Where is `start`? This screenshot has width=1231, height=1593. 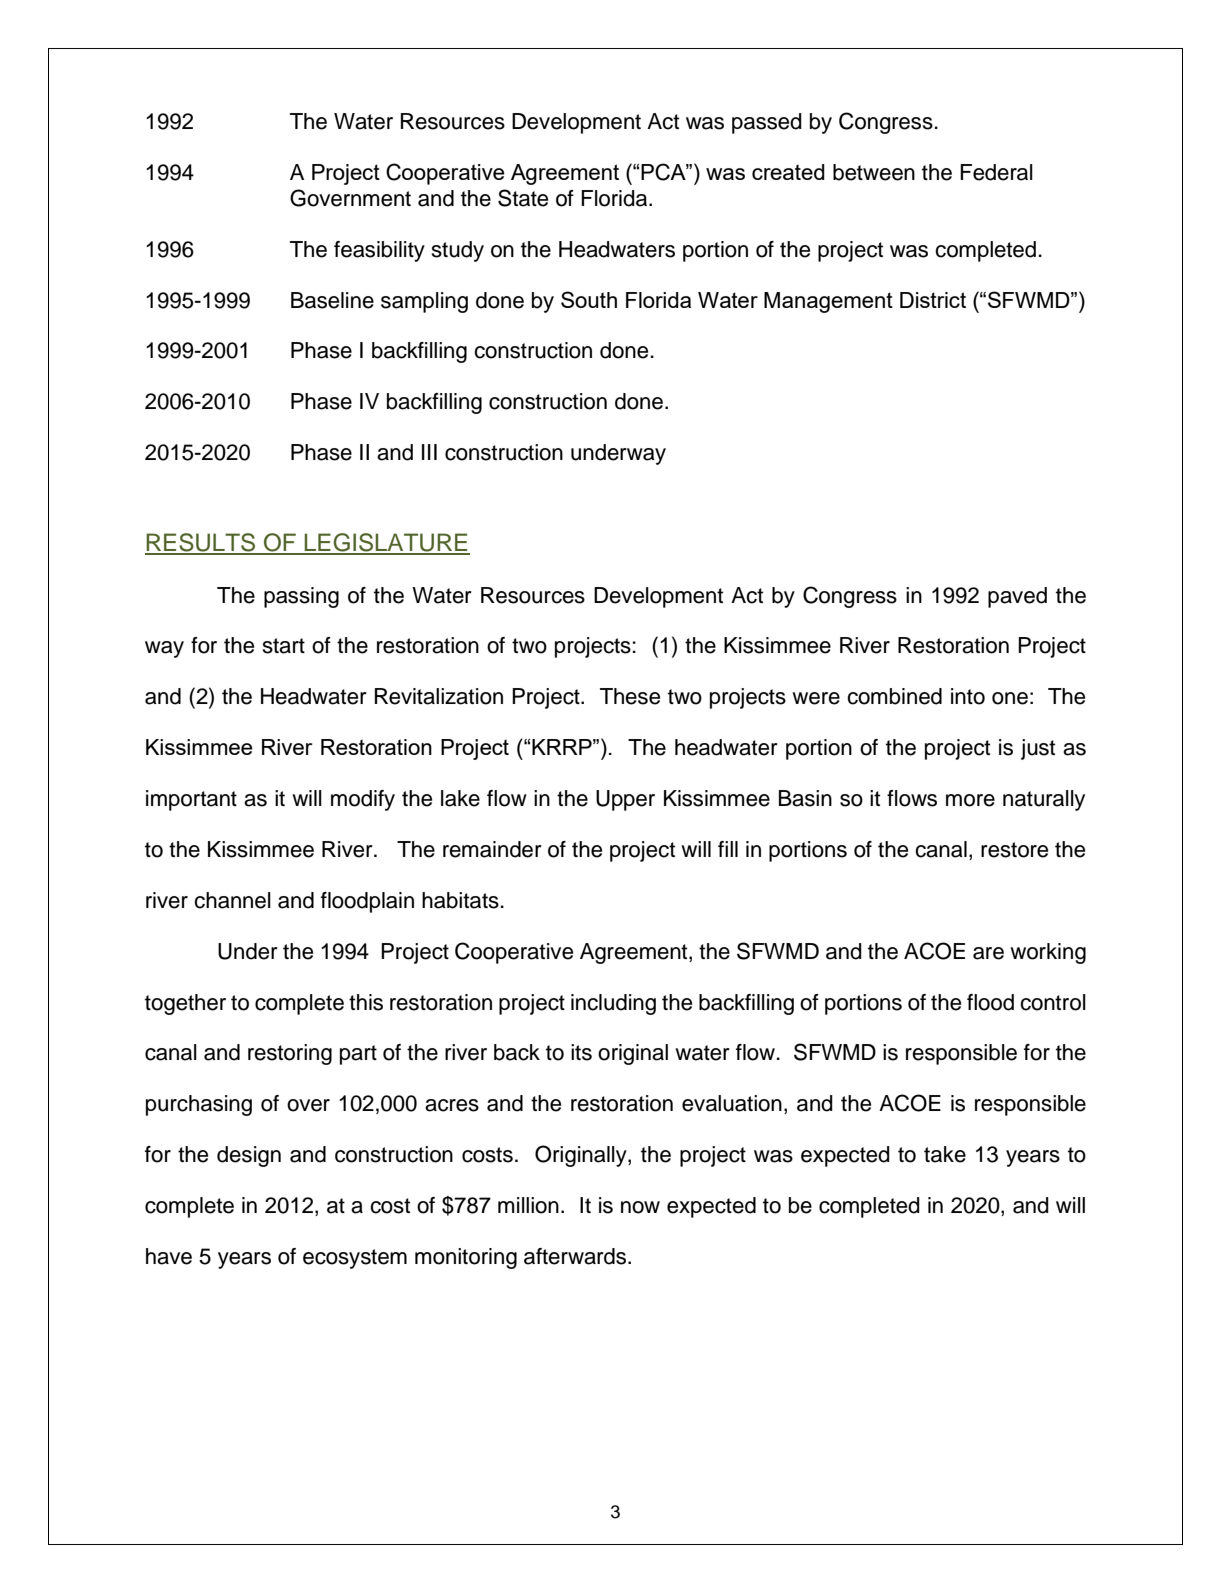
start is located at coordinates (283, 646).
